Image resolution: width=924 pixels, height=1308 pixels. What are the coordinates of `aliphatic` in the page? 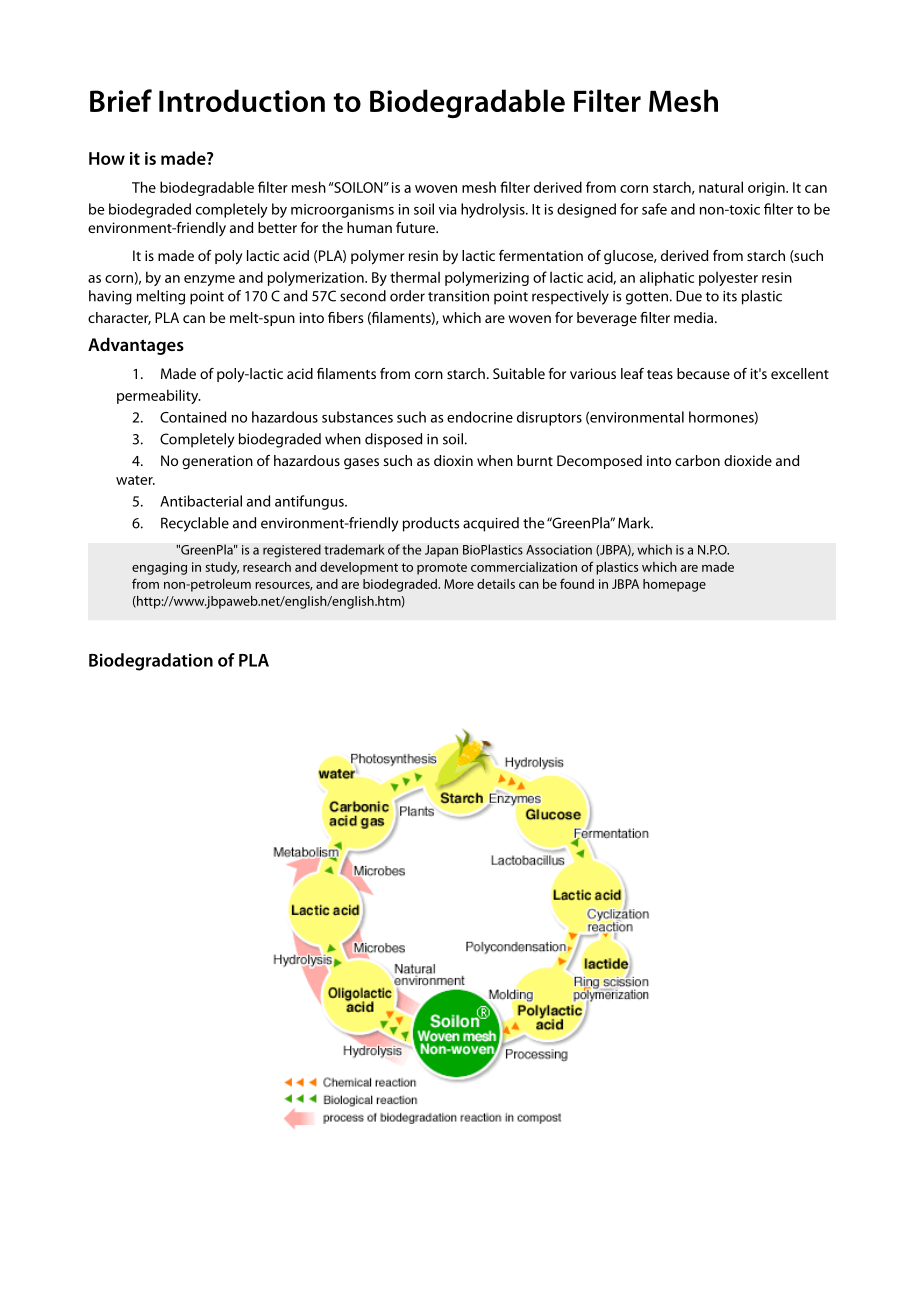 It's located at (667, 278).
